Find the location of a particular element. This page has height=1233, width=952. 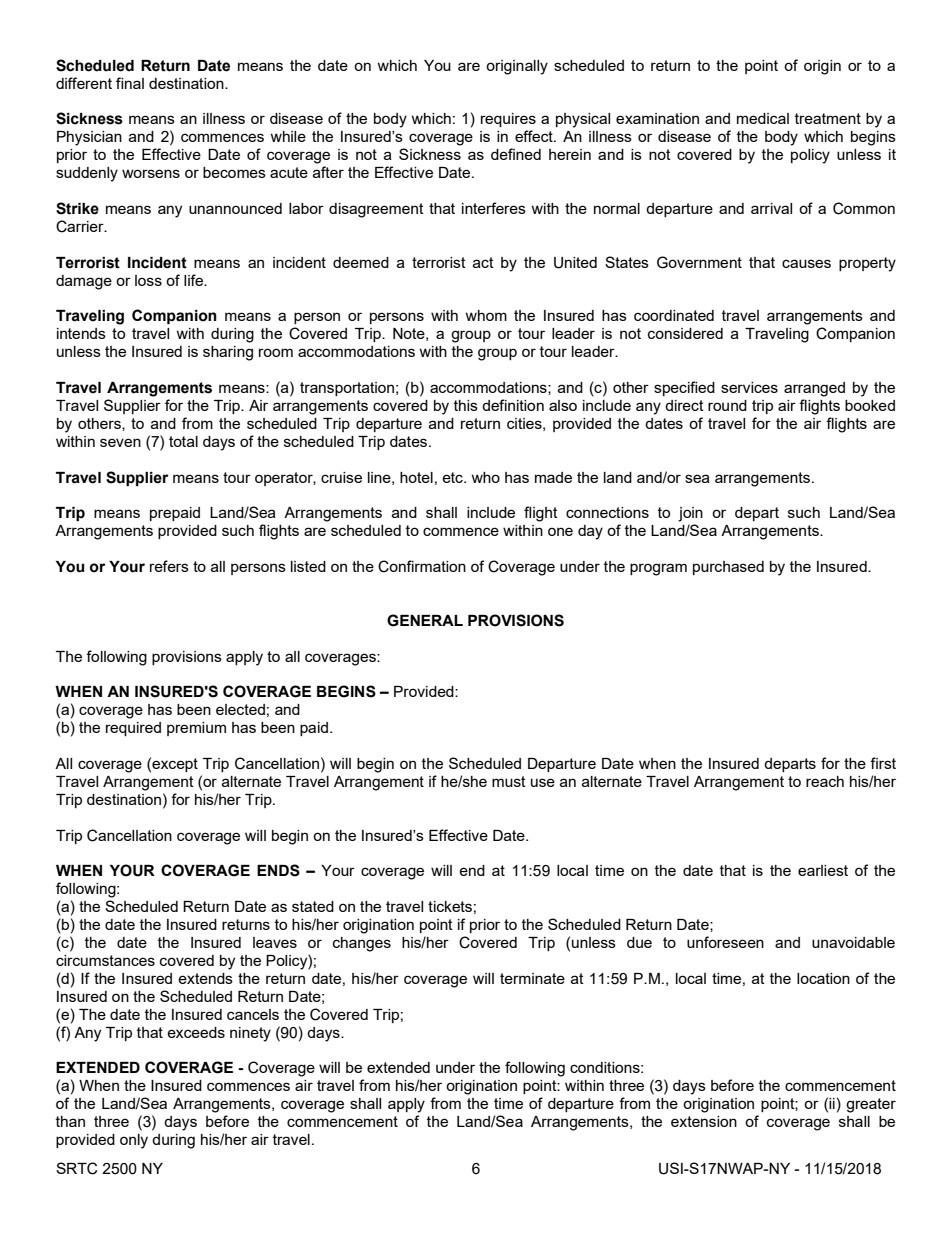

medical is located at coordinates (763, 118).
